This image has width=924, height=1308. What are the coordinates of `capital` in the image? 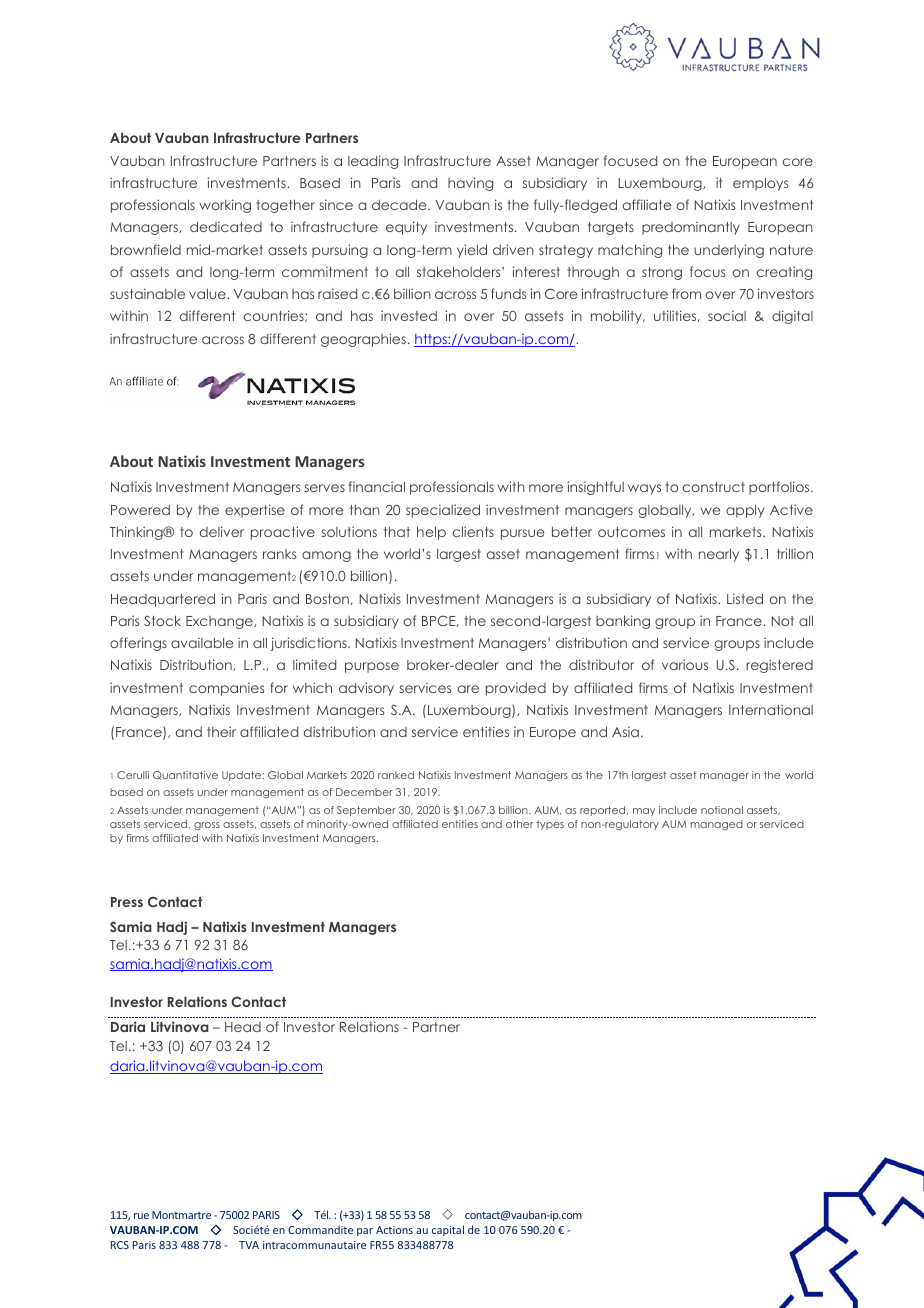 It's located at (448, 1230).
